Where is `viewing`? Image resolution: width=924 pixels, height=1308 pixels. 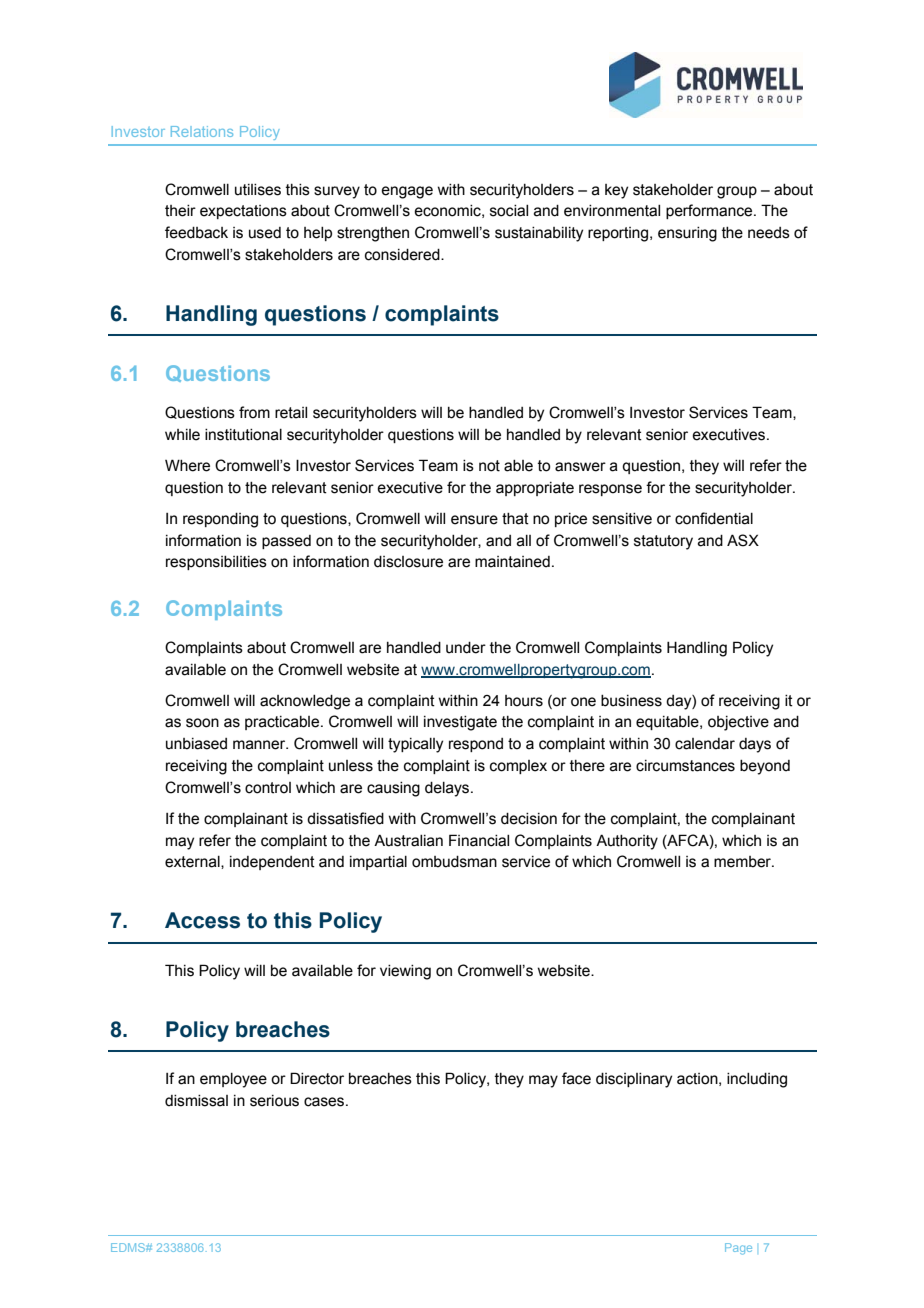 viewing is located at coordinates (405, 972).
